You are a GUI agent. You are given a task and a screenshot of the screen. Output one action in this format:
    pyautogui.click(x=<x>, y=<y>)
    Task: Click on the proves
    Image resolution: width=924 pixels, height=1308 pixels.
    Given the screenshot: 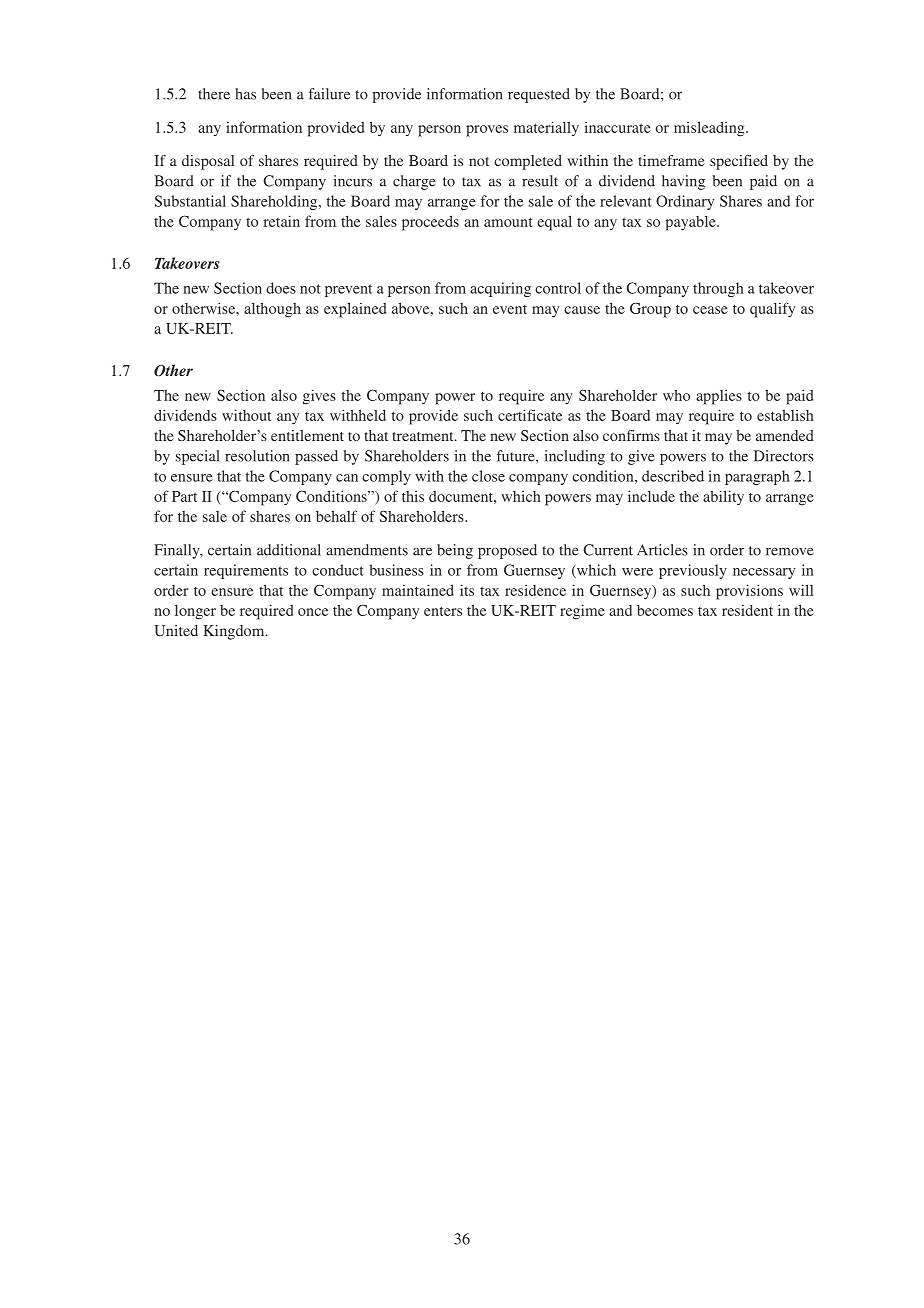 What is the action you would take?
    pyautogui.click(x=487, y=131)
